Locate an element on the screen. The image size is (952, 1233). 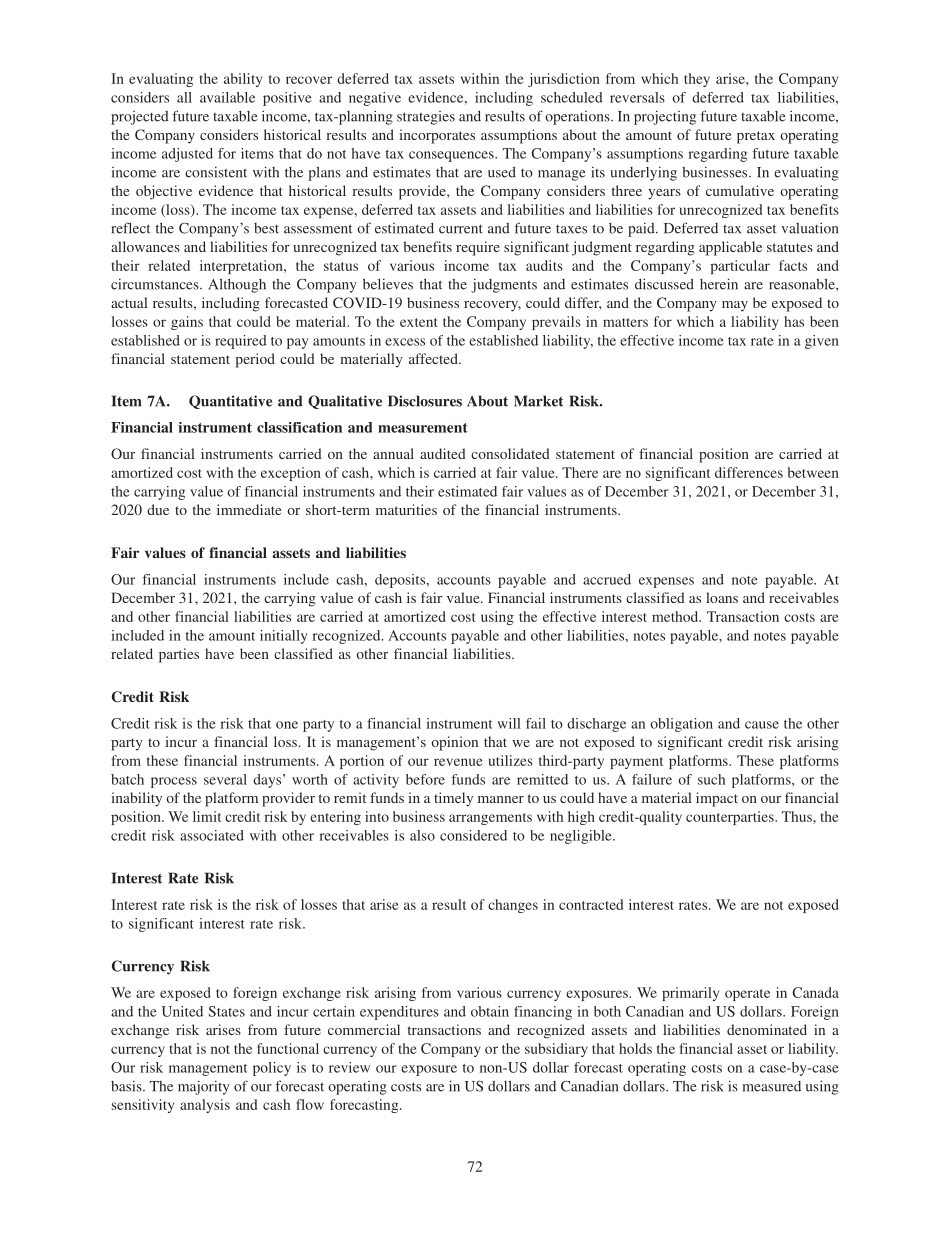
accrued is located at coordinates (607, 579).
